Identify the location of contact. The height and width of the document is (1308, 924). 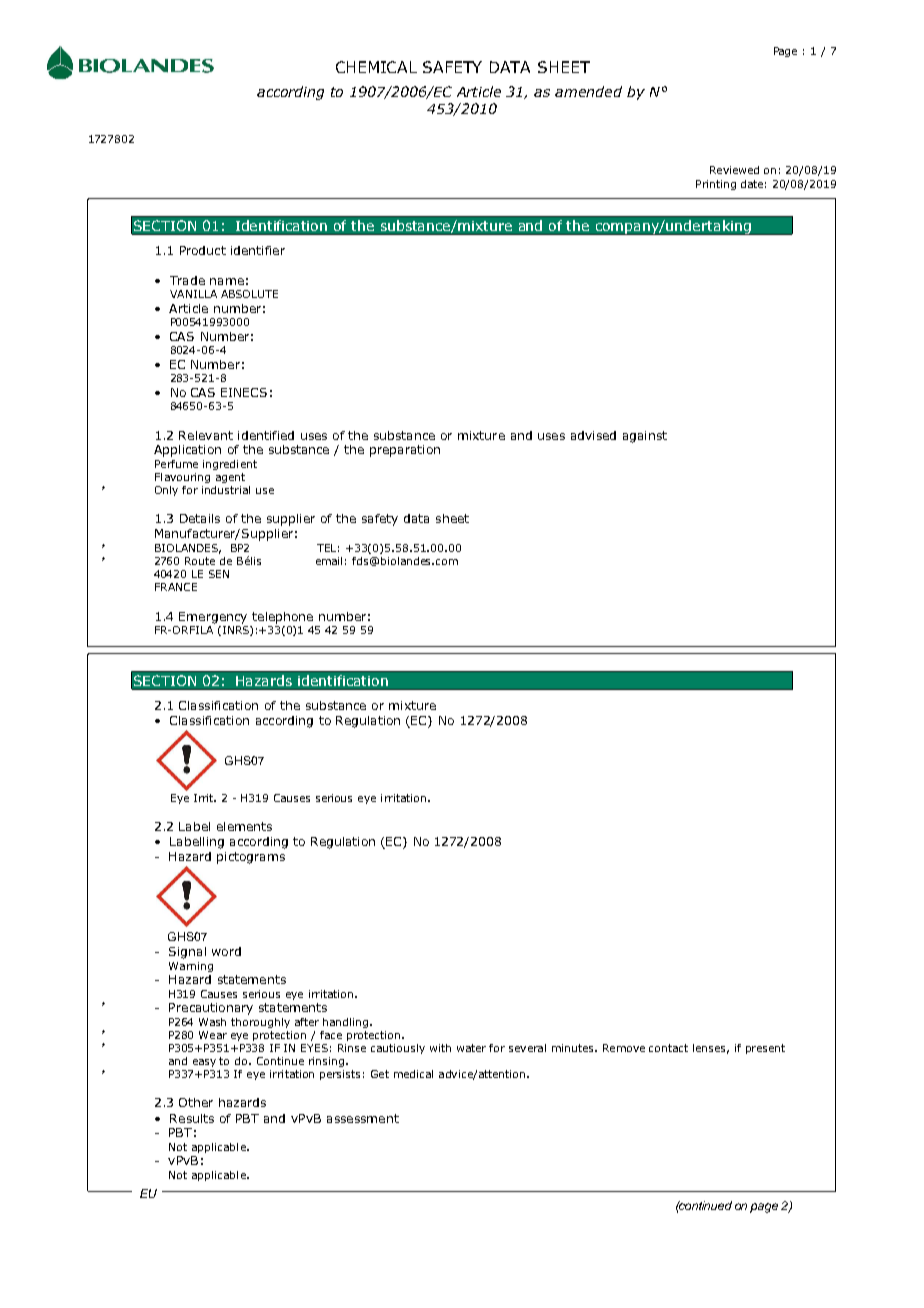
(668, 1048).
